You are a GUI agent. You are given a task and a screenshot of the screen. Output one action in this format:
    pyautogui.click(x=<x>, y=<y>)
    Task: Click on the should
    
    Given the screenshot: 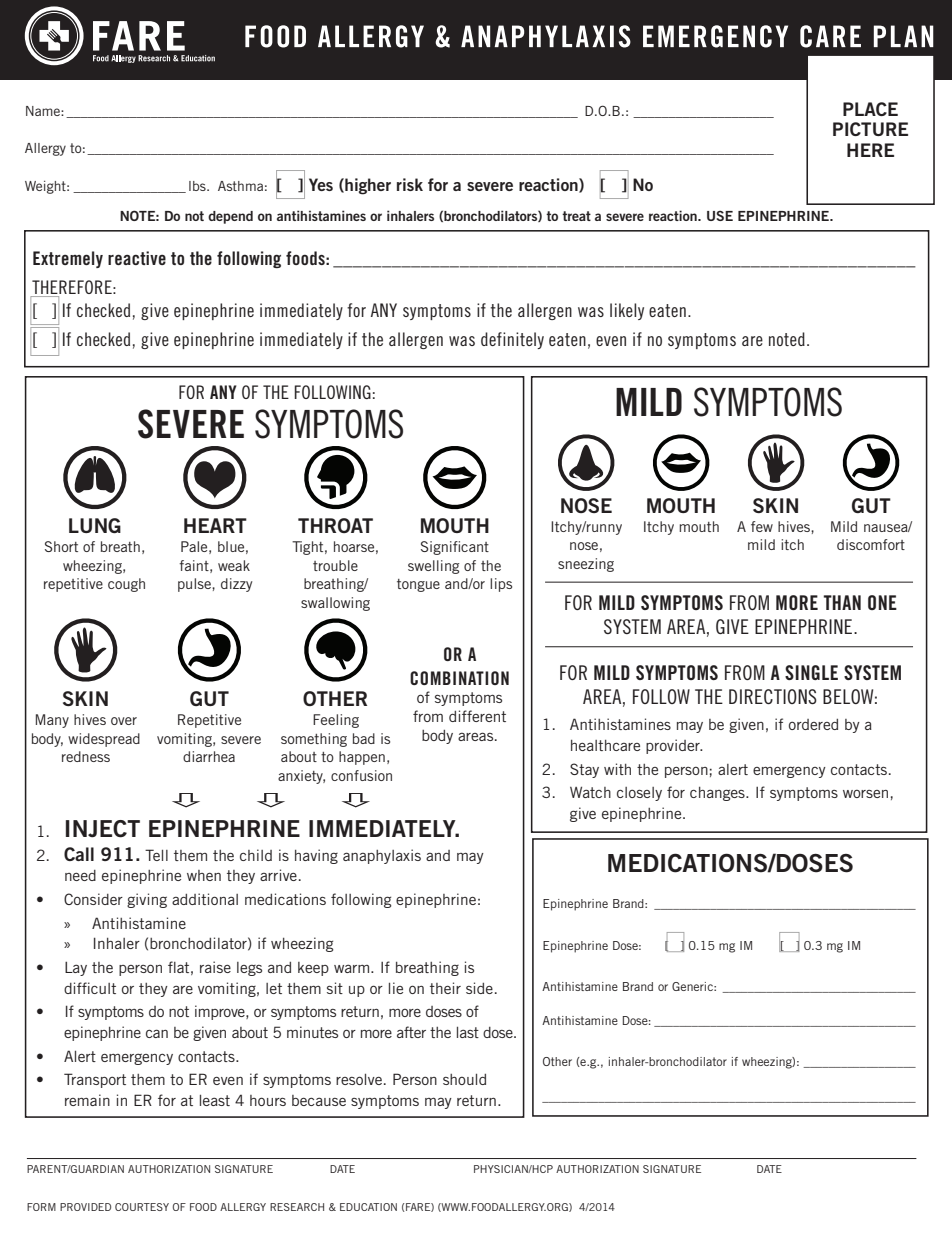 What is the action you would take?
    pyautogui.click(x=464, y=1079)
